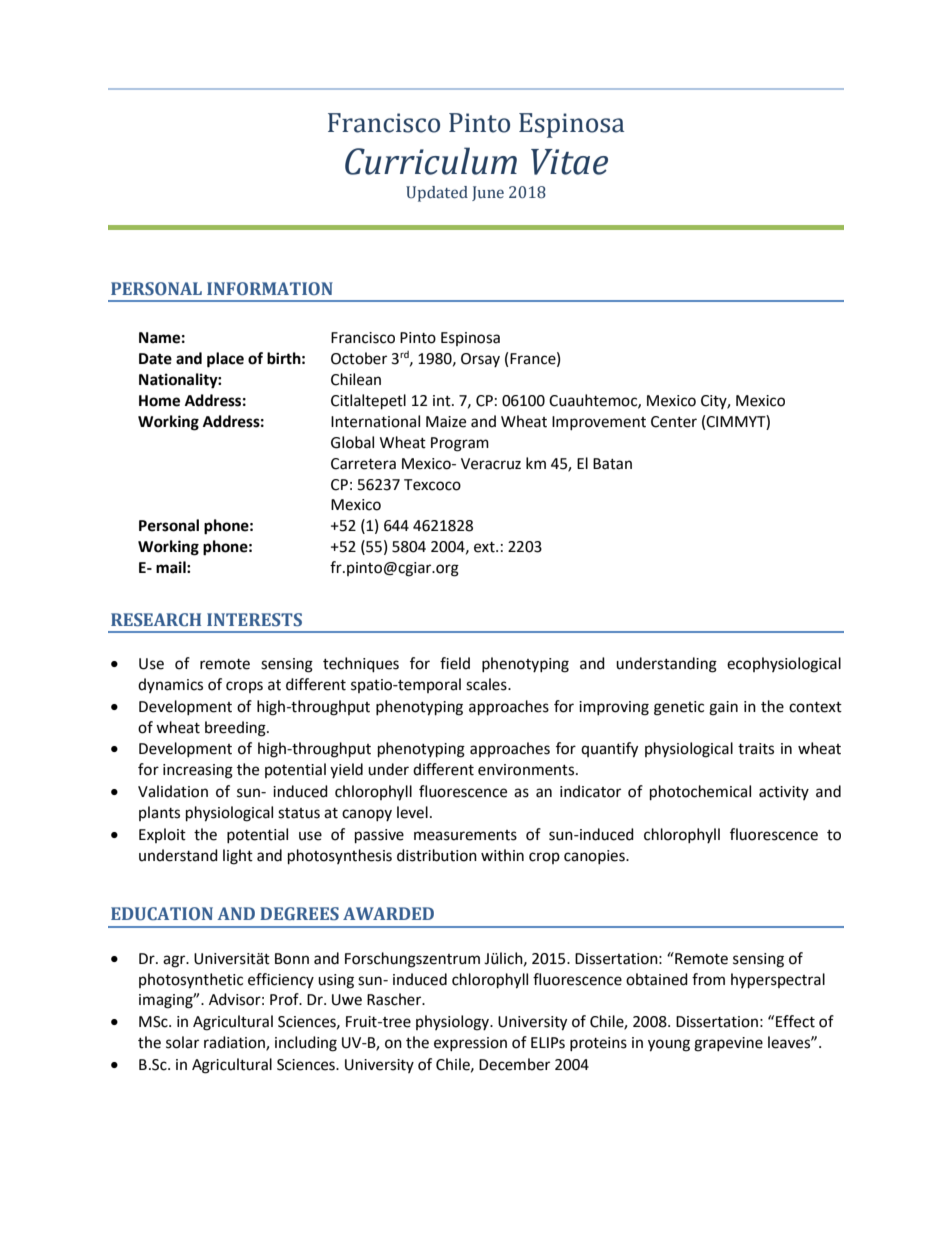  What do you see at coordinates (235, 1043) in the document?
I see `radiation` at bounding box center [235, 1043].
